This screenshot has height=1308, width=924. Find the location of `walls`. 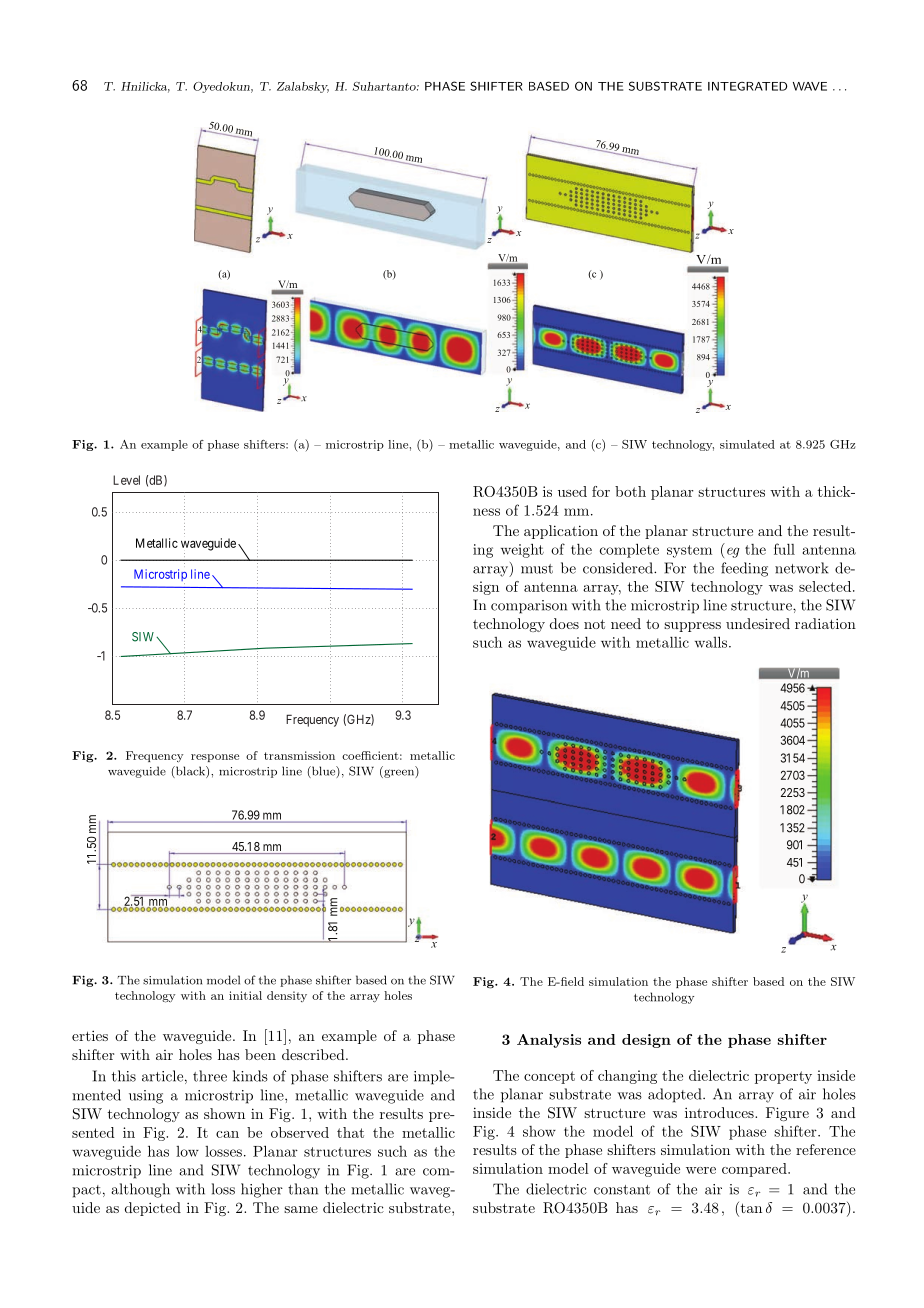

walls is located at coordinates (712, 642).
